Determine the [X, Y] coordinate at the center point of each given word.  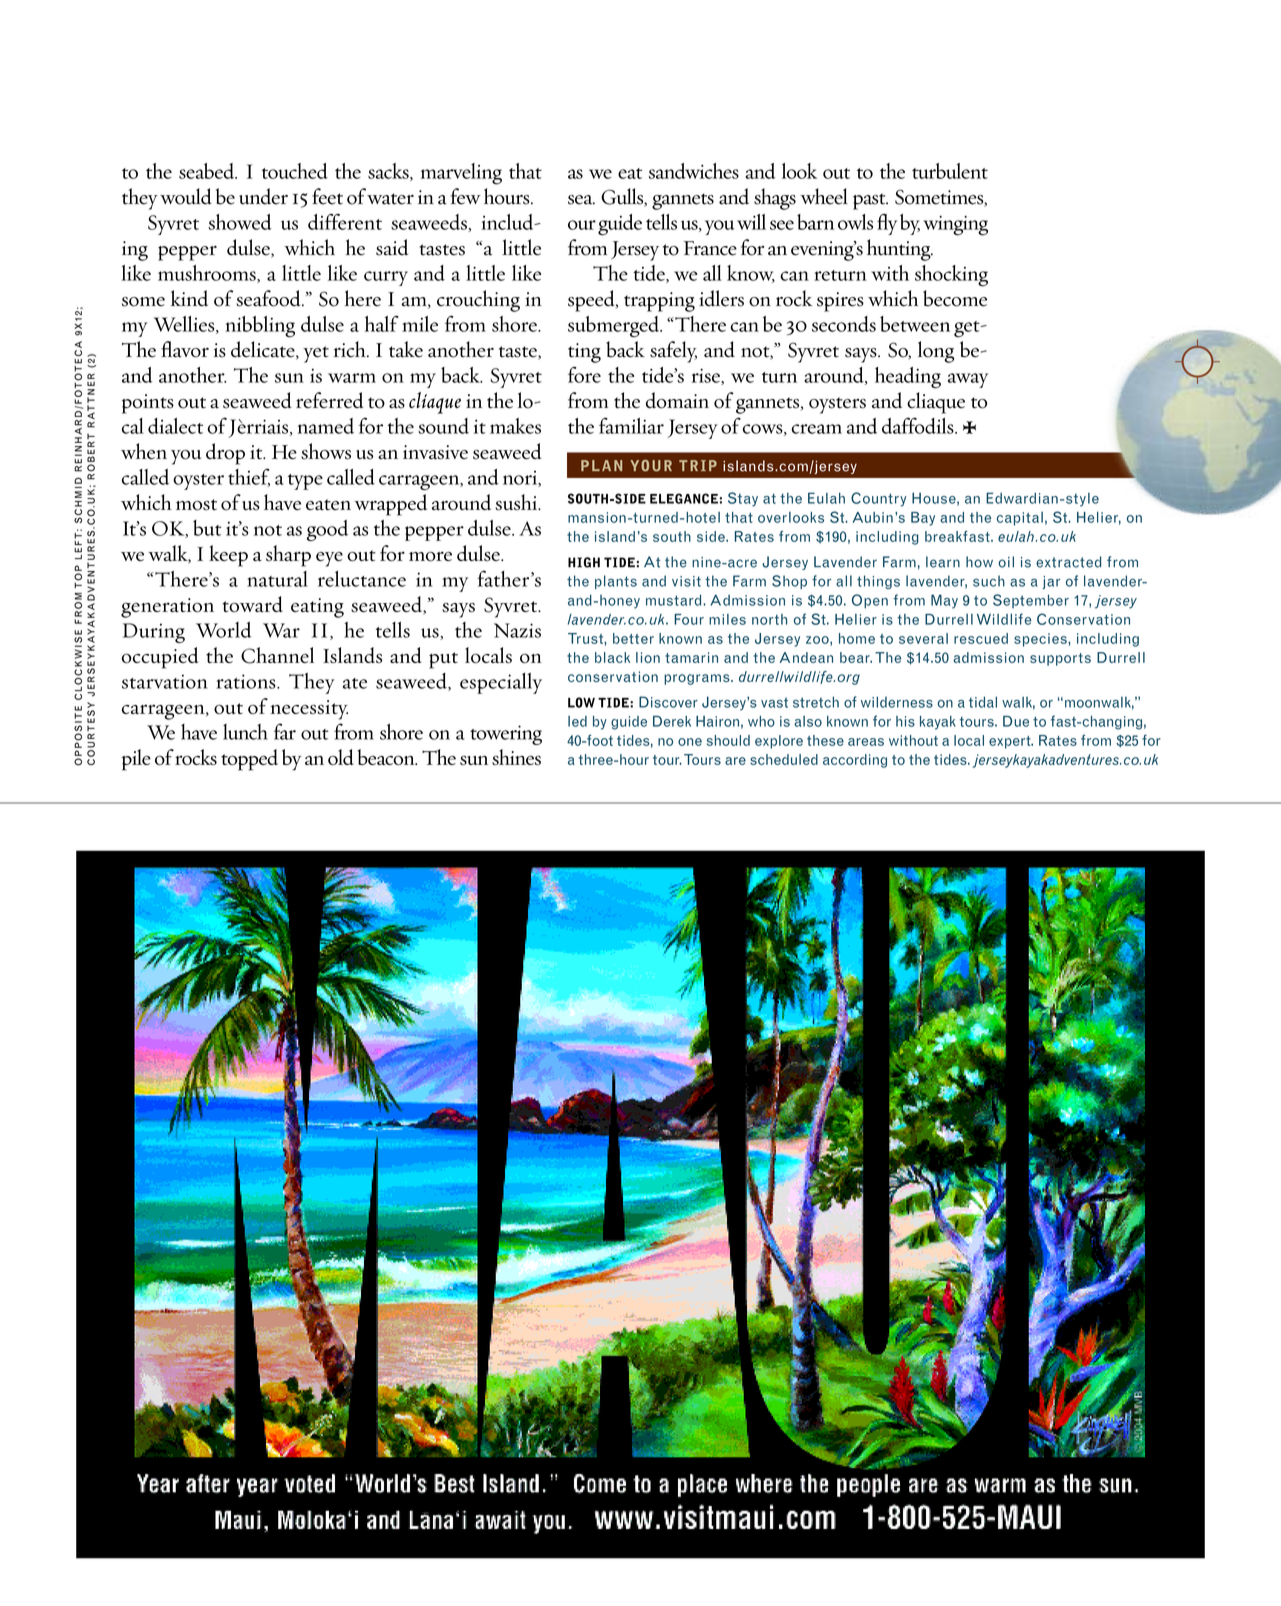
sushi [517, 502]
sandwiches [694, 171]
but [207, 528]
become [955, 298]
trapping [659, 302]
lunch [245, 732]
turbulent [950, 171]
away [968, 380]
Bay [923, 519]
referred [329, 400]
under [263, 196]
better [633, 638]
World [223, 630]
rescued [981, 638]
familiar [631, 425]
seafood [269, 298]
